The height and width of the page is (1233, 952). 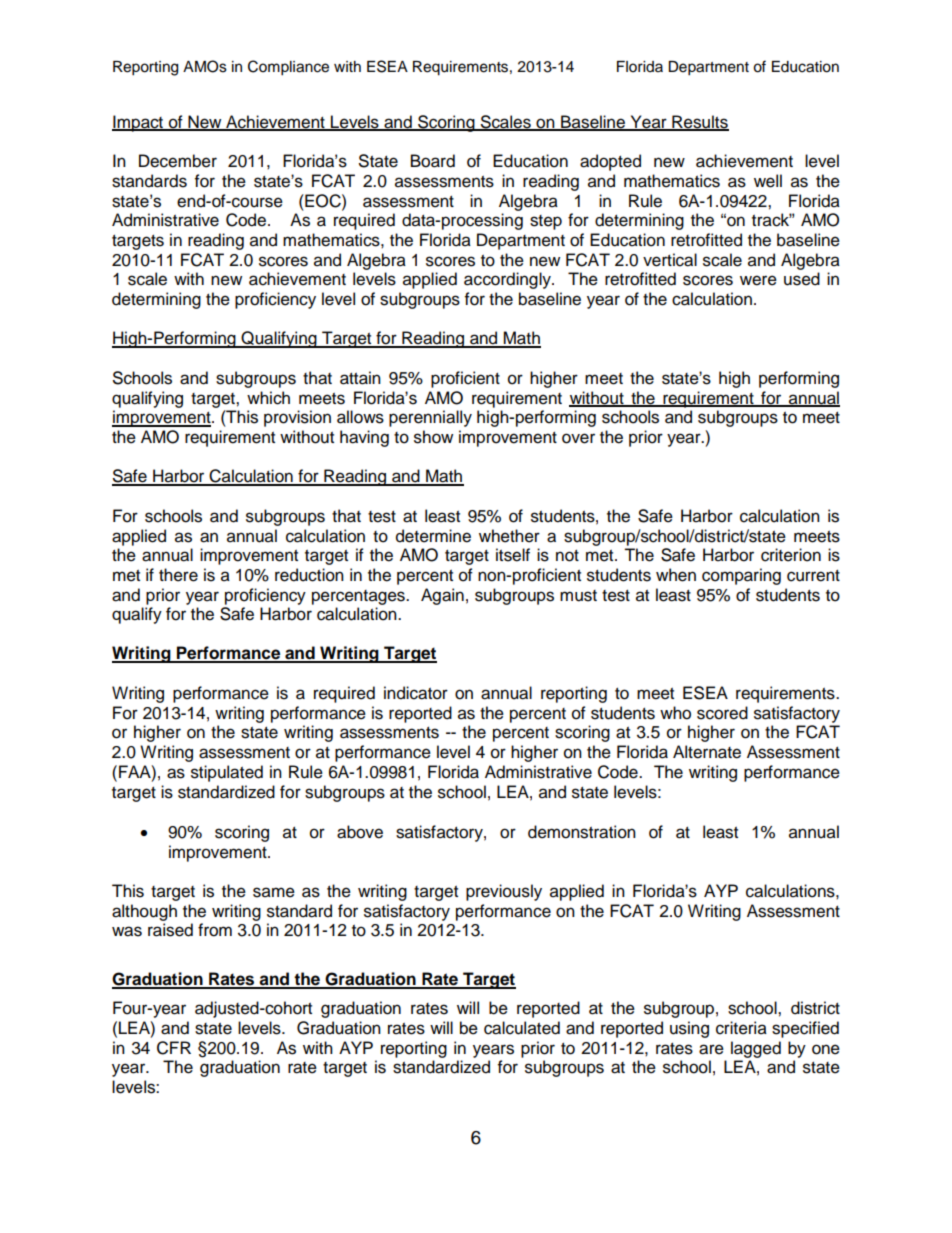 What do you see at coordinates (741, 576) in the page?
I see `comparing` at bounding box center [741, 576].
